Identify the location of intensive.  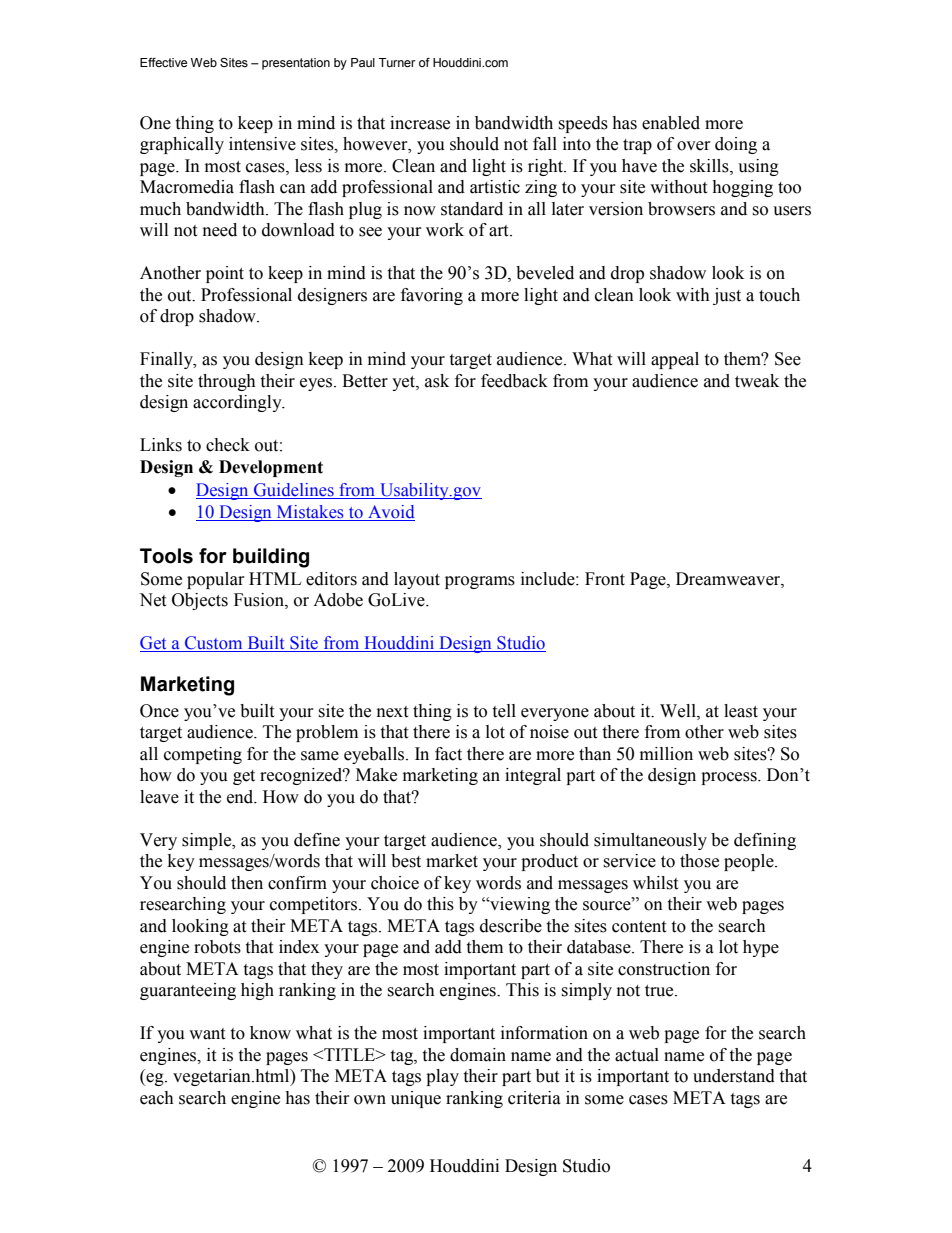
(262, 144).
